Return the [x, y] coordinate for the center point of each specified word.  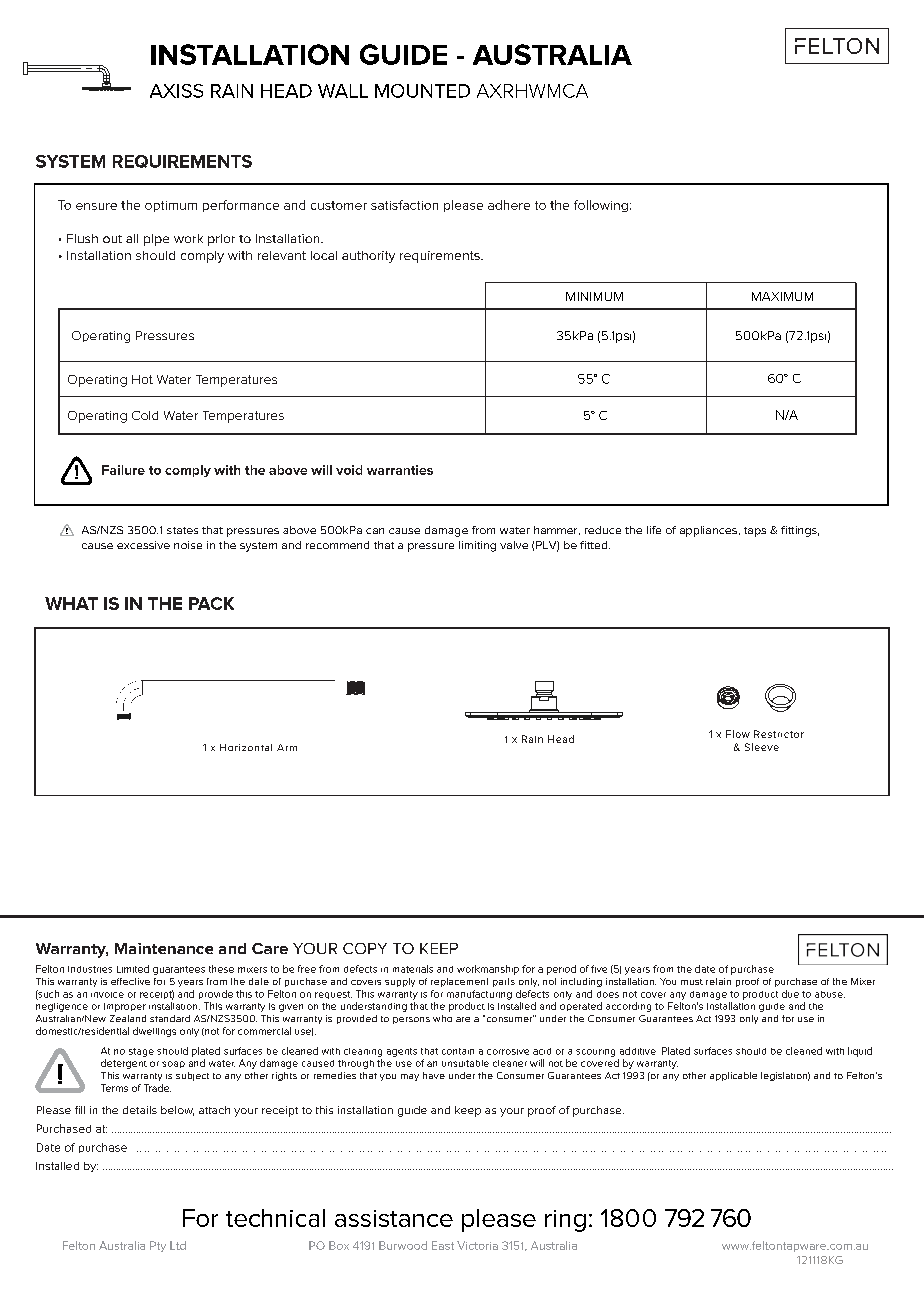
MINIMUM [594, 296]
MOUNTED [422, 91]
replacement [459, 982]
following [601, 206]
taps [755, 532]
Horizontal [246, 747]
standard [170, 1018]
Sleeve [762, 747]
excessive [143, 545]
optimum [171, 206]
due [790, 994]
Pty [158, 1246]
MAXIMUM [782, 296]
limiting [477, 546]
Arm [287, 747]
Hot [142, 379]
